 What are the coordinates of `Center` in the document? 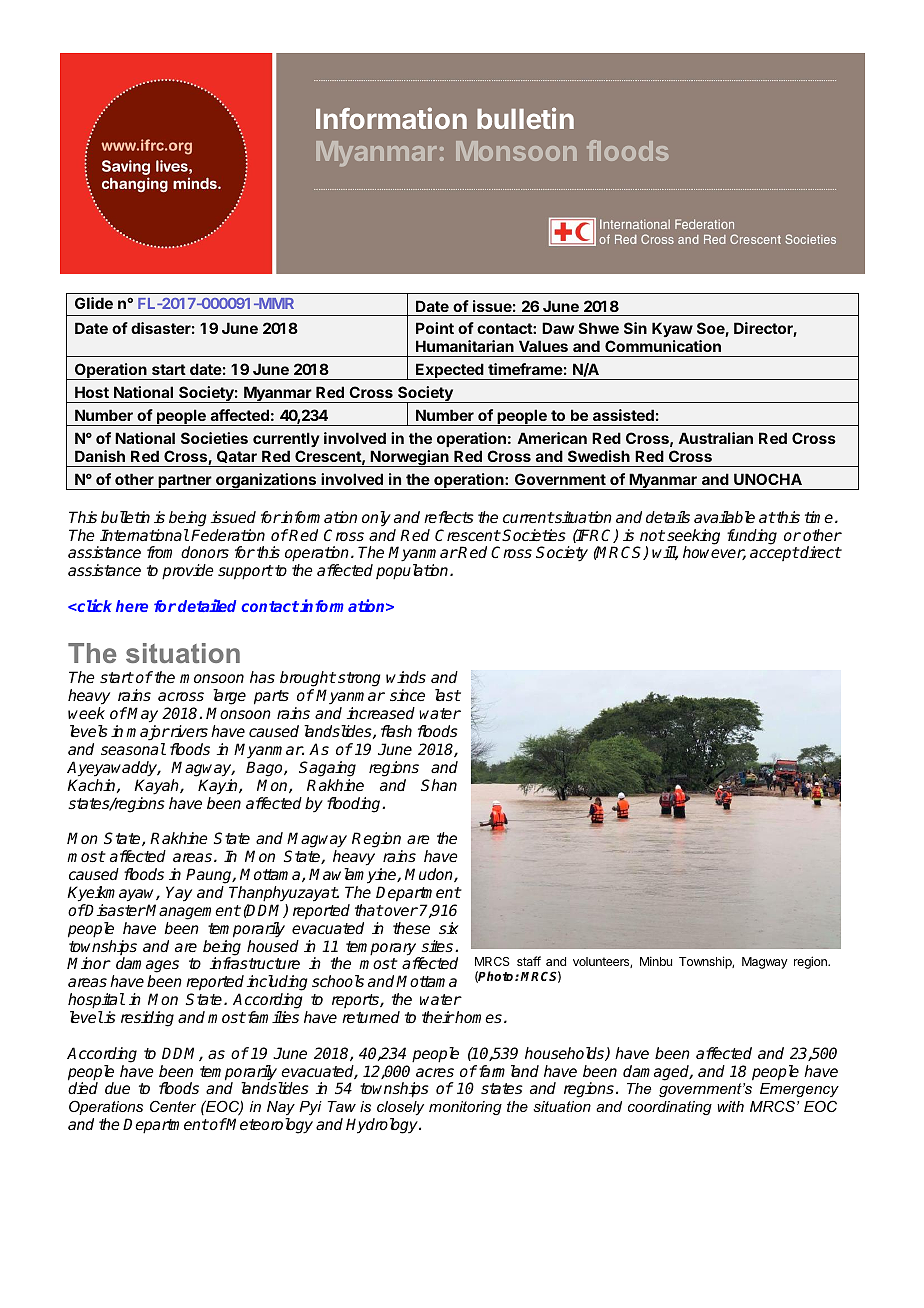 It's located at (173, 1106).
